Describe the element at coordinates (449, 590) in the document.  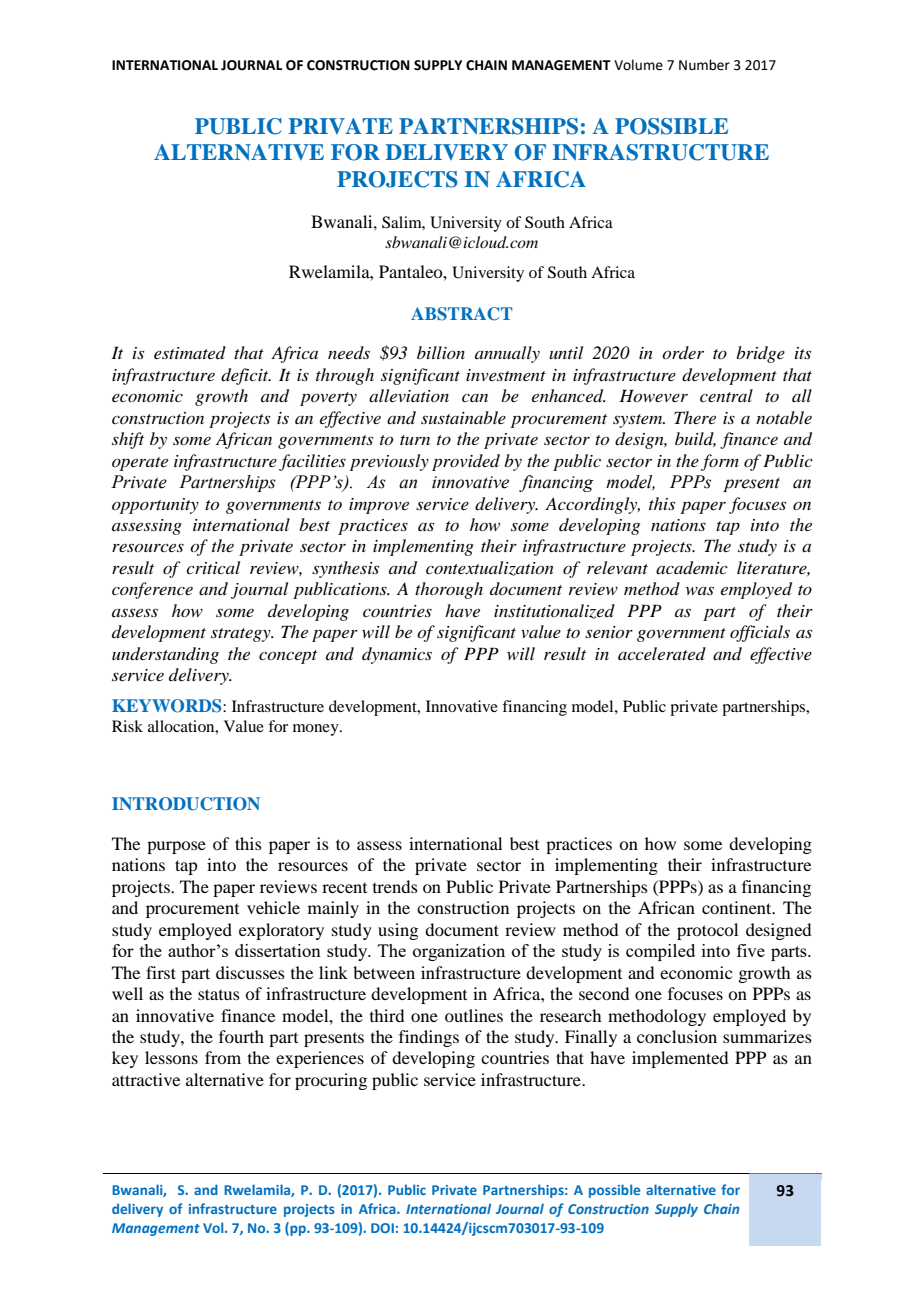
I see `thorough` at that location.
